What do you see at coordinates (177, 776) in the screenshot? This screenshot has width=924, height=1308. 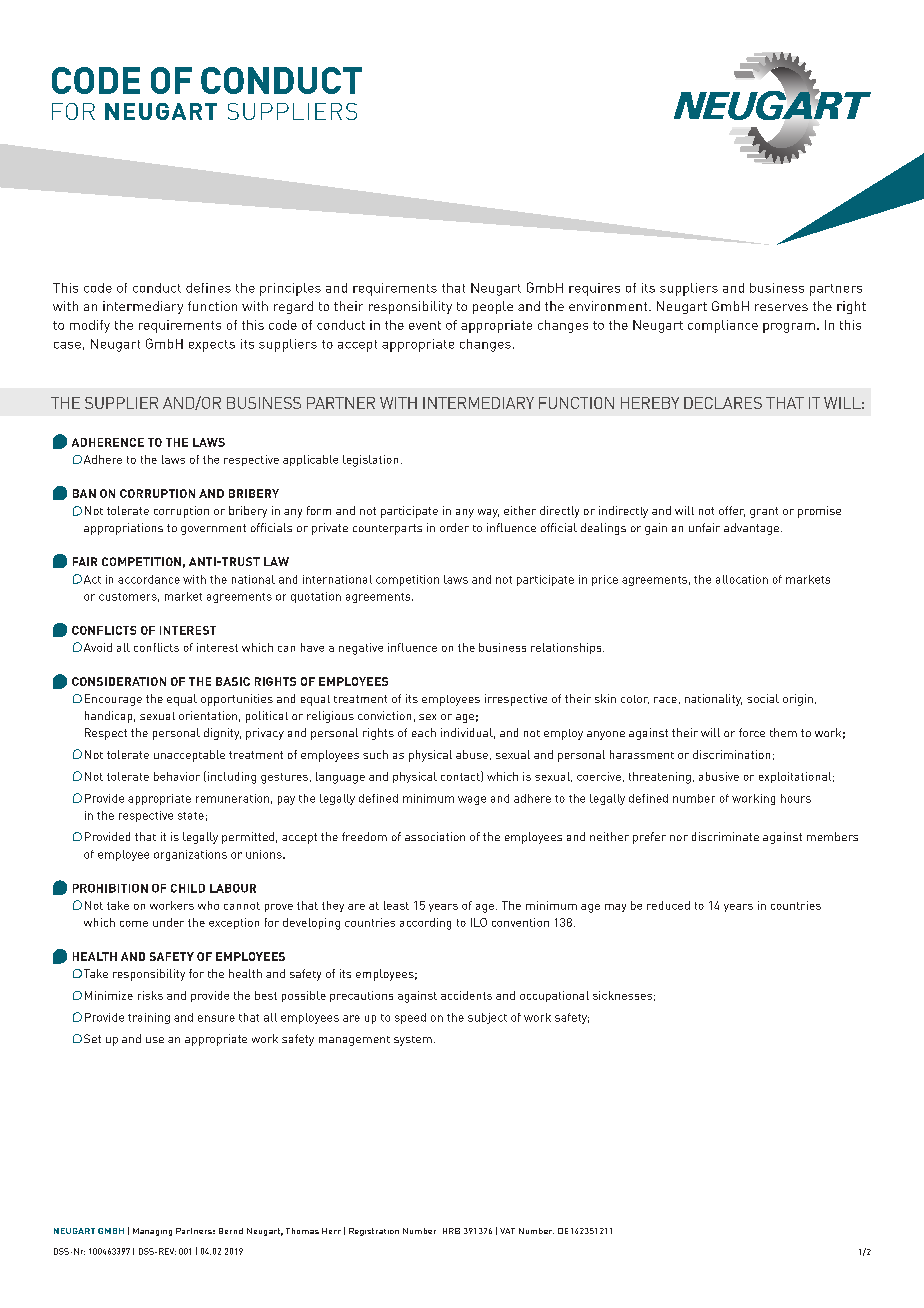 I see `behavior` at bounding box center [177, 776].
